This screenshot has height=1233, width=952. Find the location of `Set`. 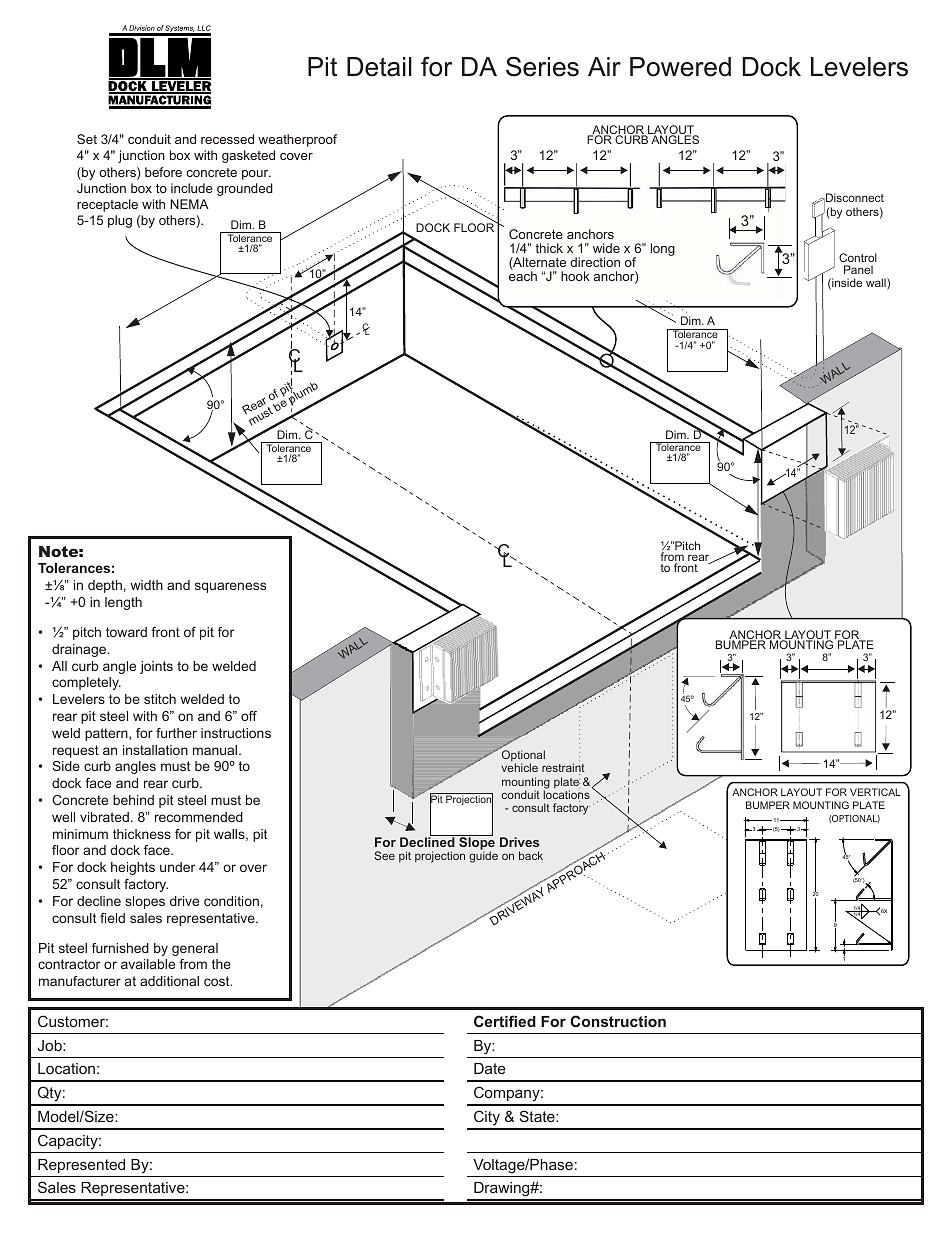

Set is located at coordinates (87, 139).
